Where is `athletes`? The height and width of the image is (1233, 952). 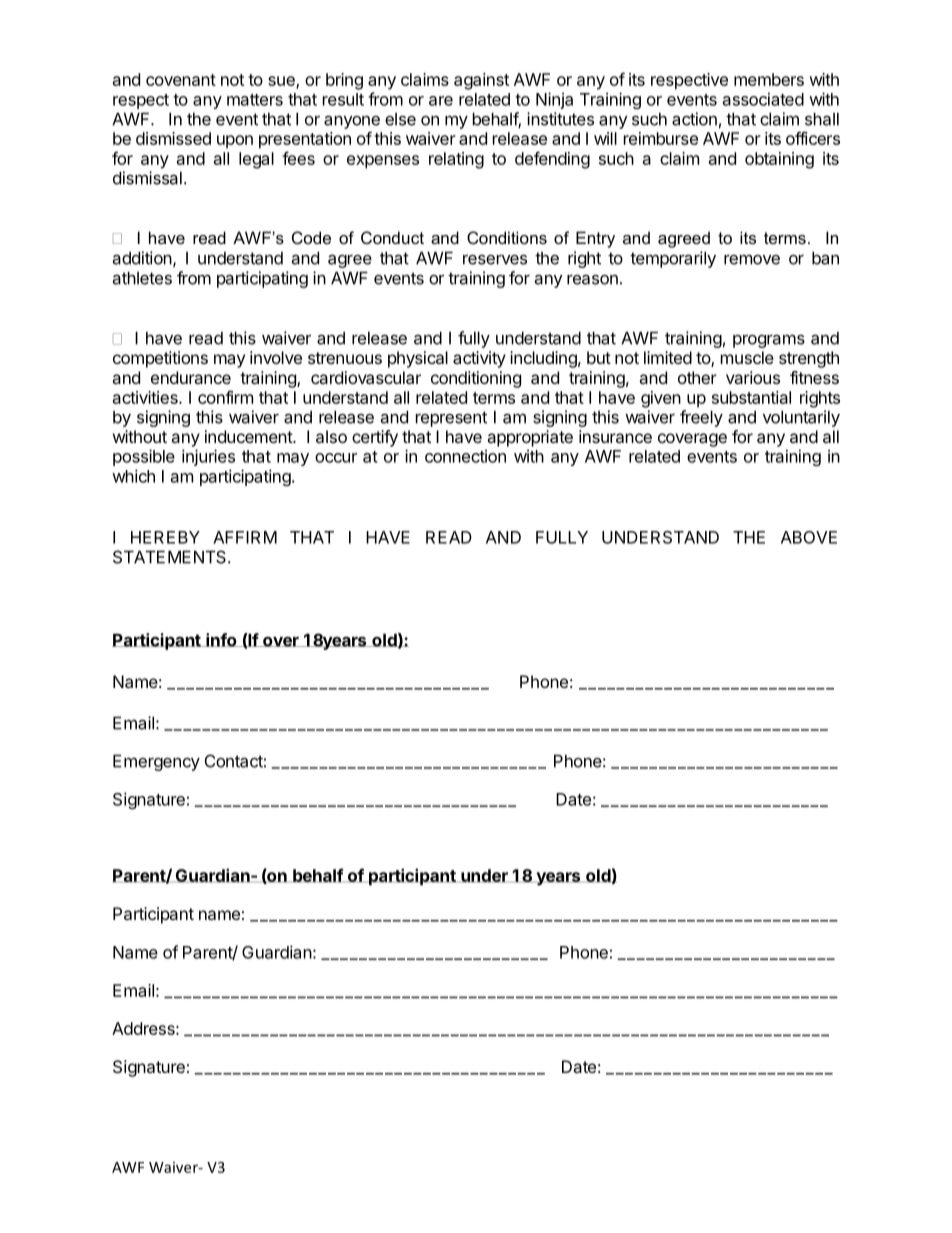
athletes is located at coordinates (142, 278).
